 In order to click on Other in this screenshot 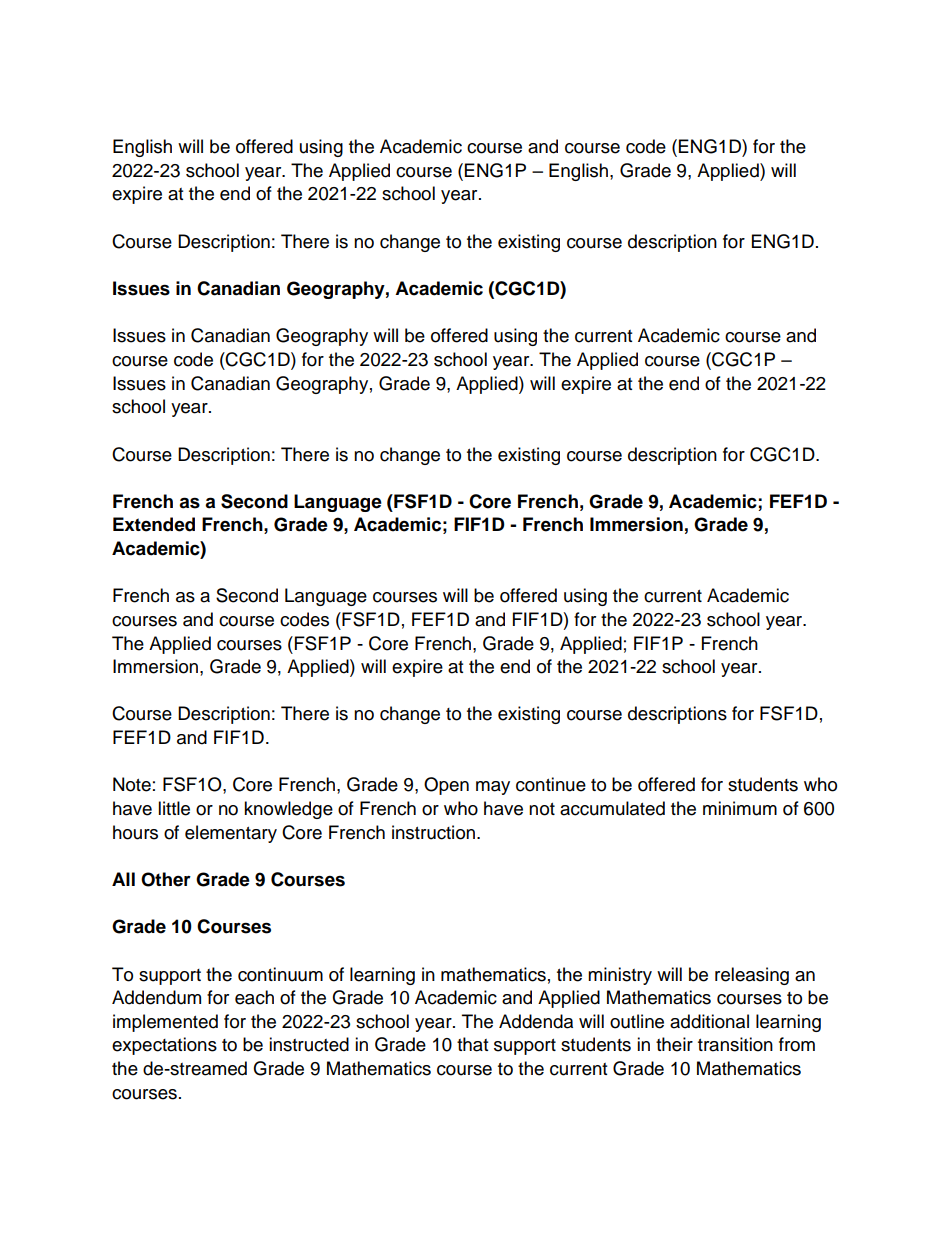, I will do `click(166, 879)`.
